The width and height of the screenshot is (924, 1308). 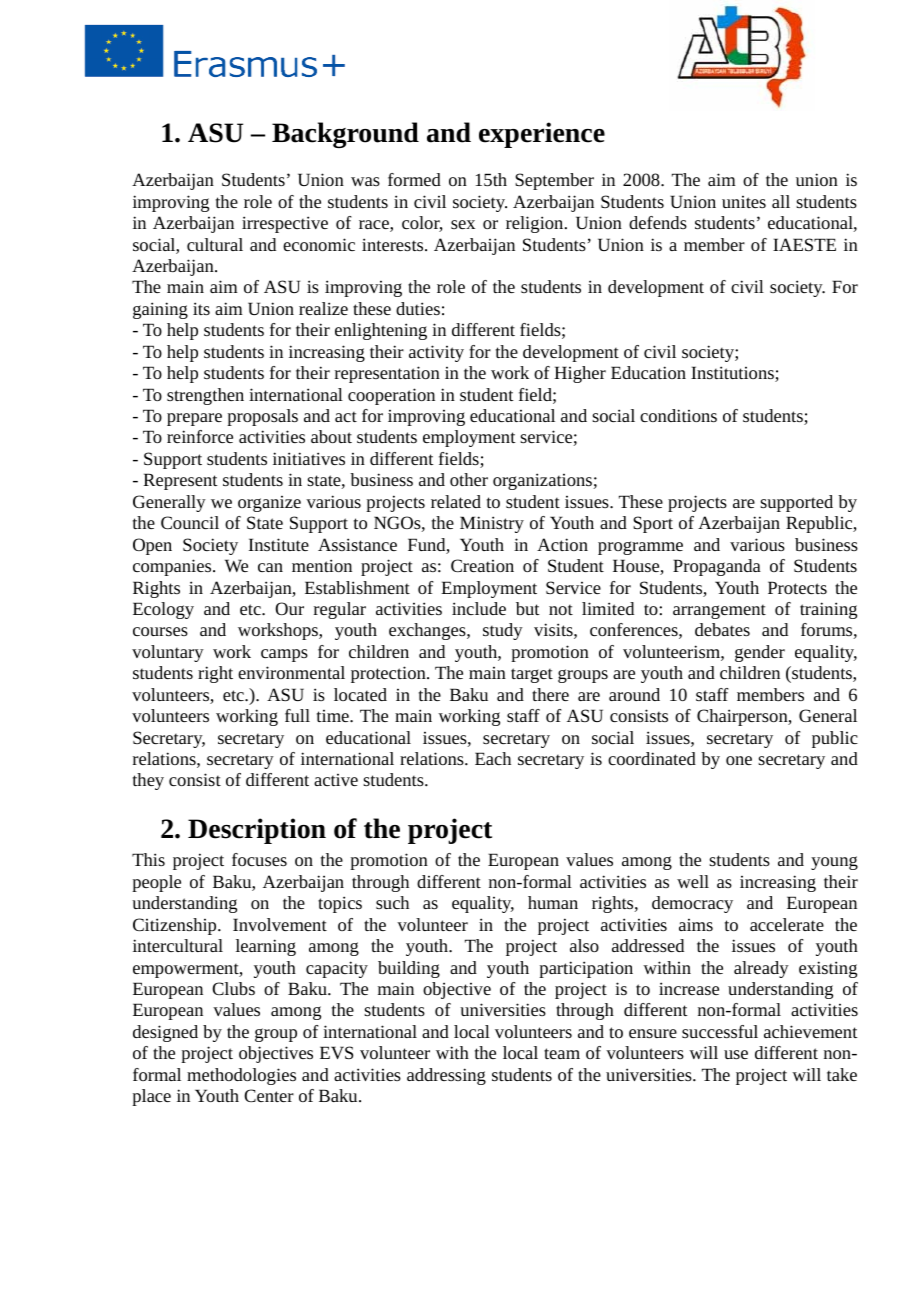 I want to click on Center, so click(x=269, y=1095).
